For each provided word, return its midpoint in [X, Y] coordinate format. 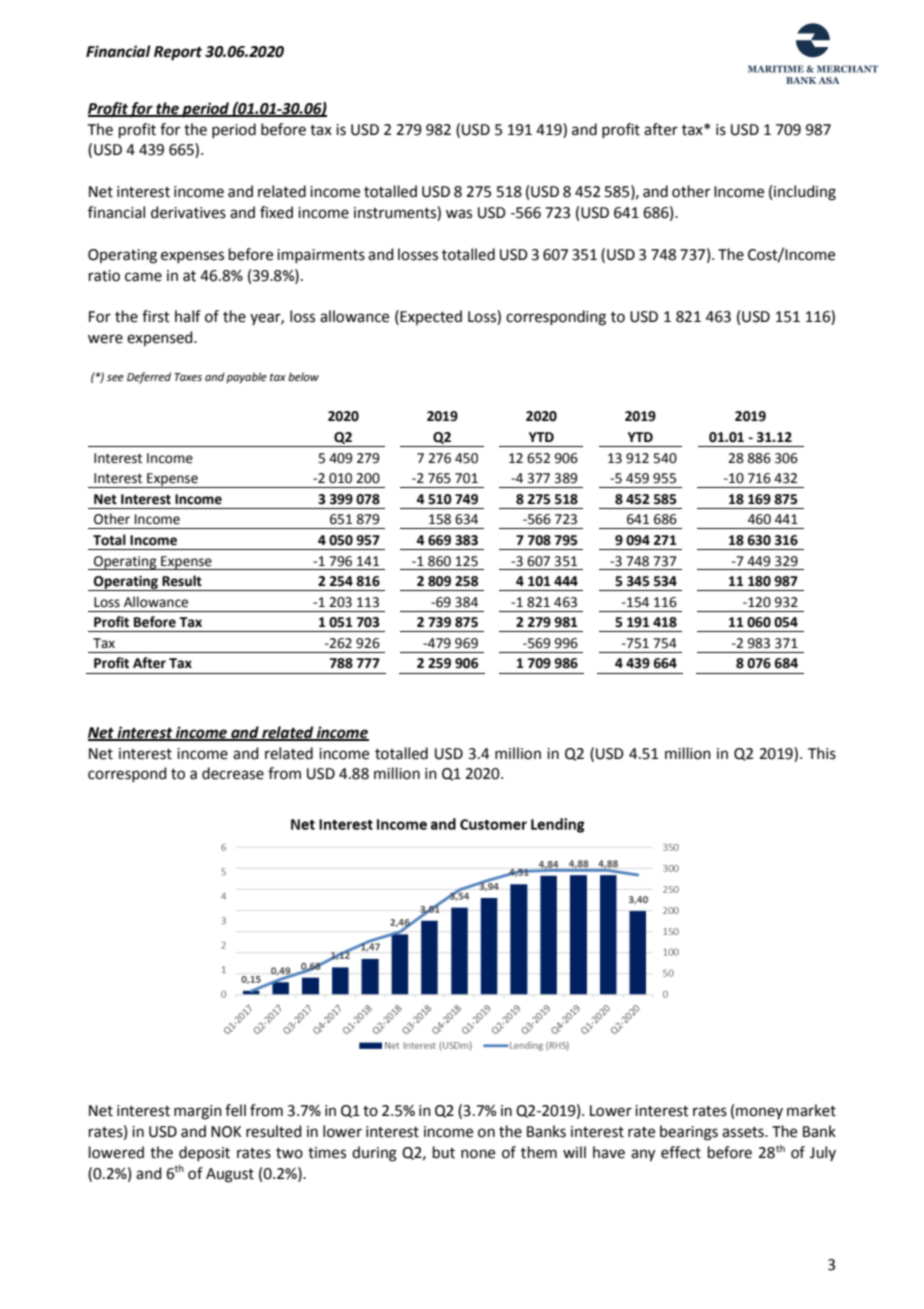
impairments [321, 256]
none [478, 1154]
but [444, 1152]
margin [198, 1112]
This [822, 753]
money [759, 1113]
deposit [204, 1153]
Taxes [188, 377]
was [459, 214]
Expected [431, 317]
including [805, 193]
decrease [233, 773]
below [303, 376]
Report [178, 53]
